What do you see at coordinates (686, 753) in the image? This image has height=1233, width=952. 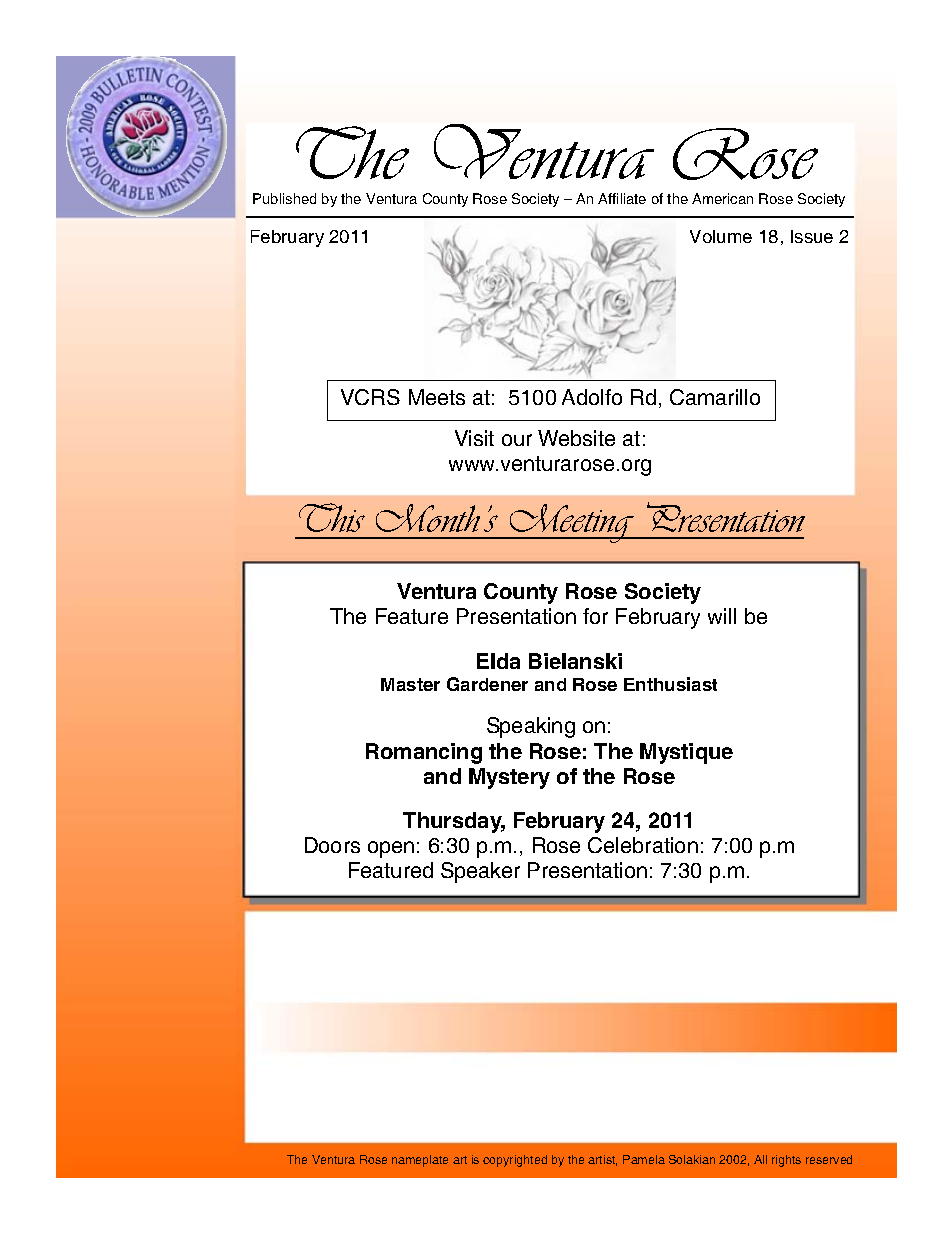 I see `Mystique` at bounding box center [686, 753].
